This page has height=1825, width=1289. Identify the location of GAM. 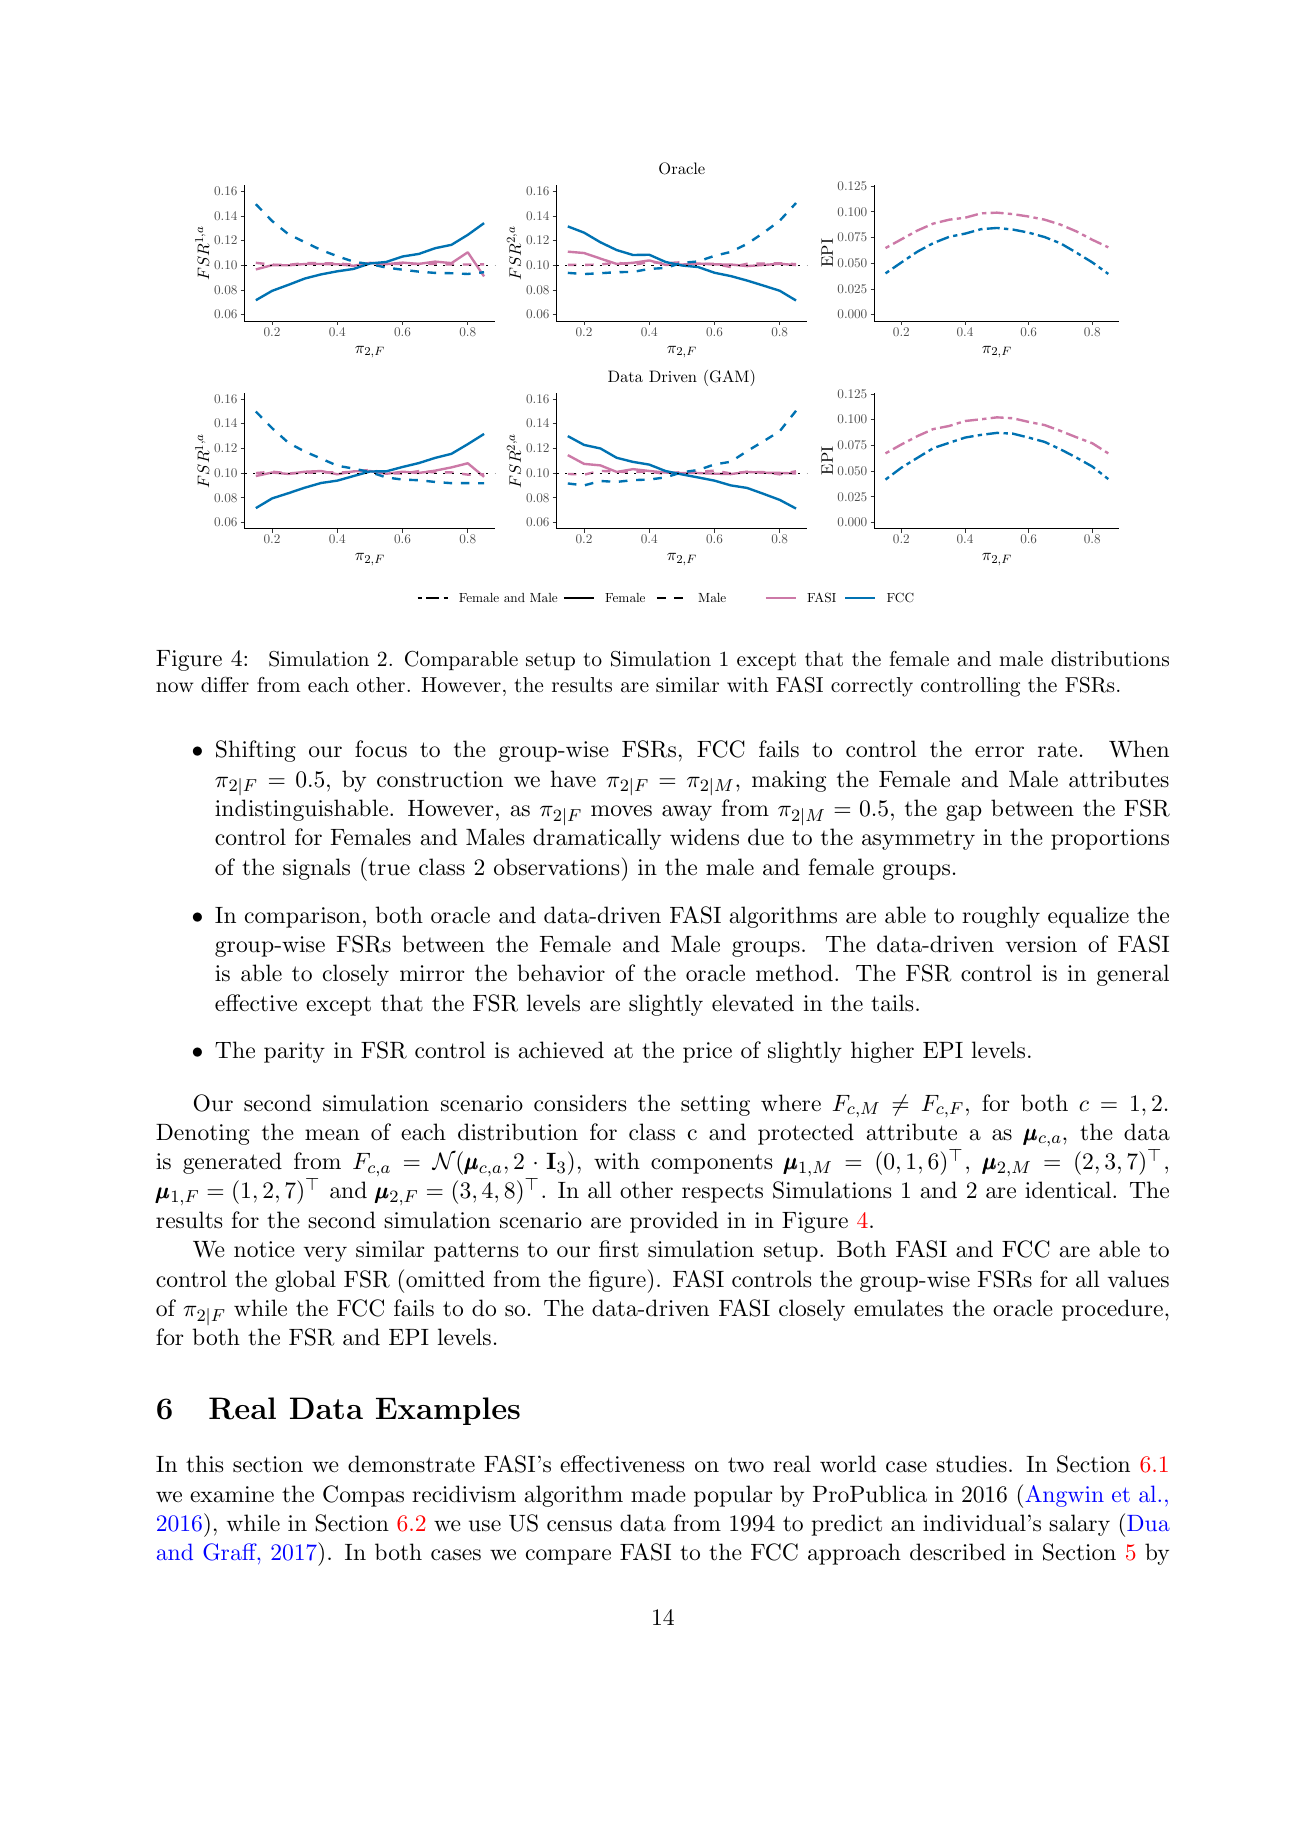
(729, 376).
